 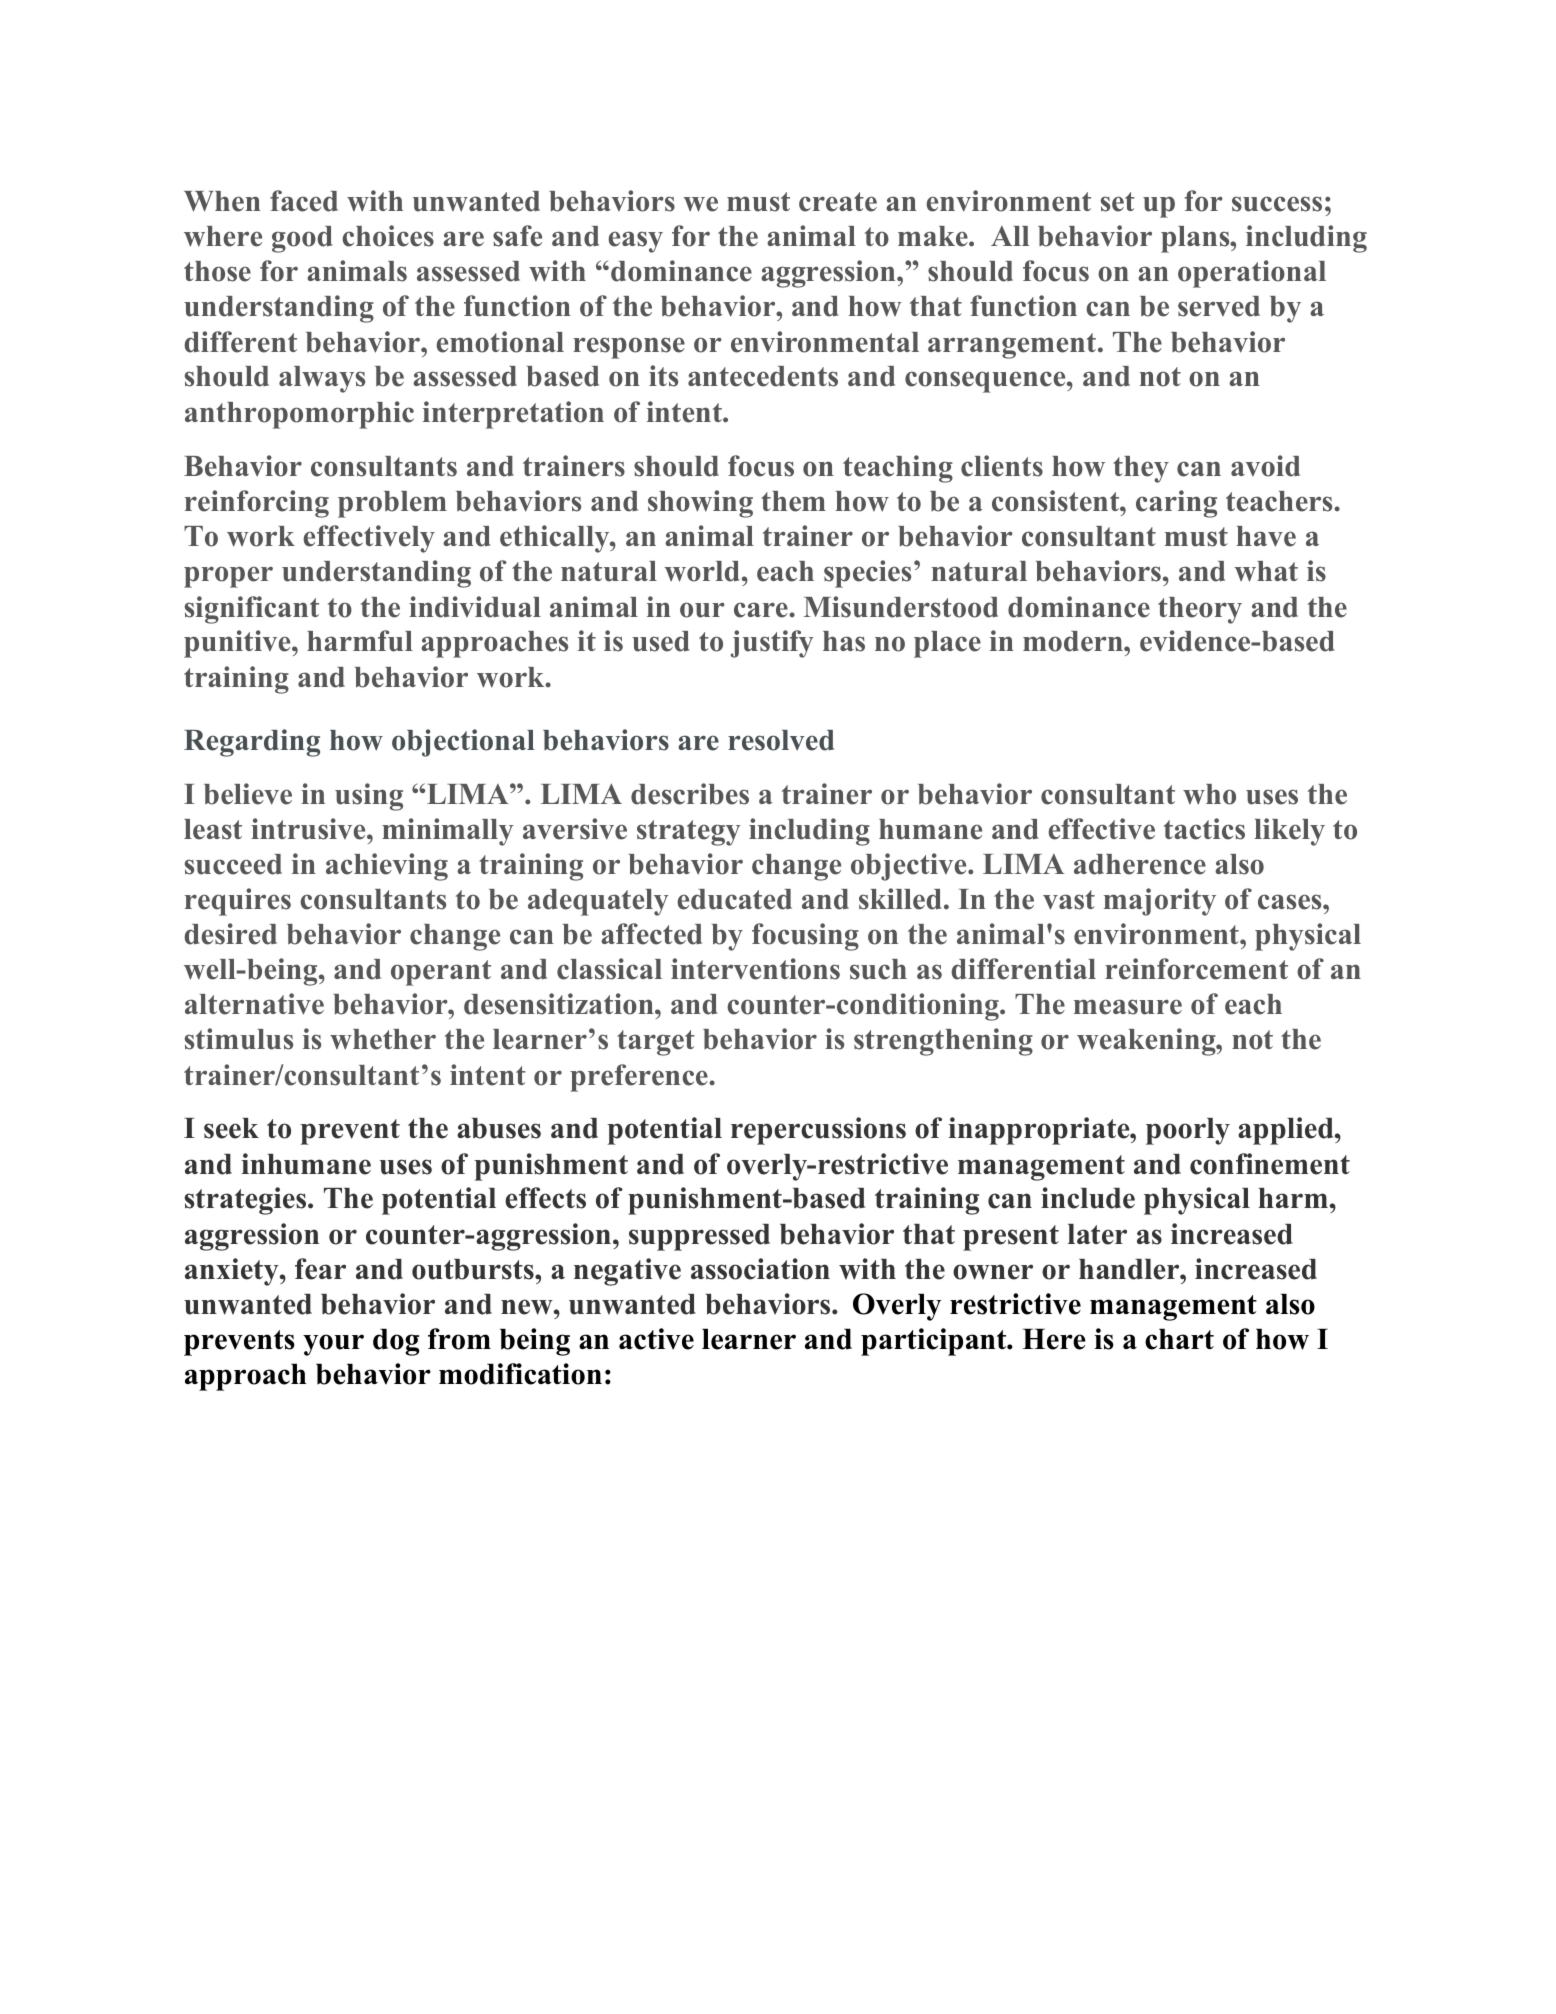 I want to click on create, so click(x=838, y=202).
